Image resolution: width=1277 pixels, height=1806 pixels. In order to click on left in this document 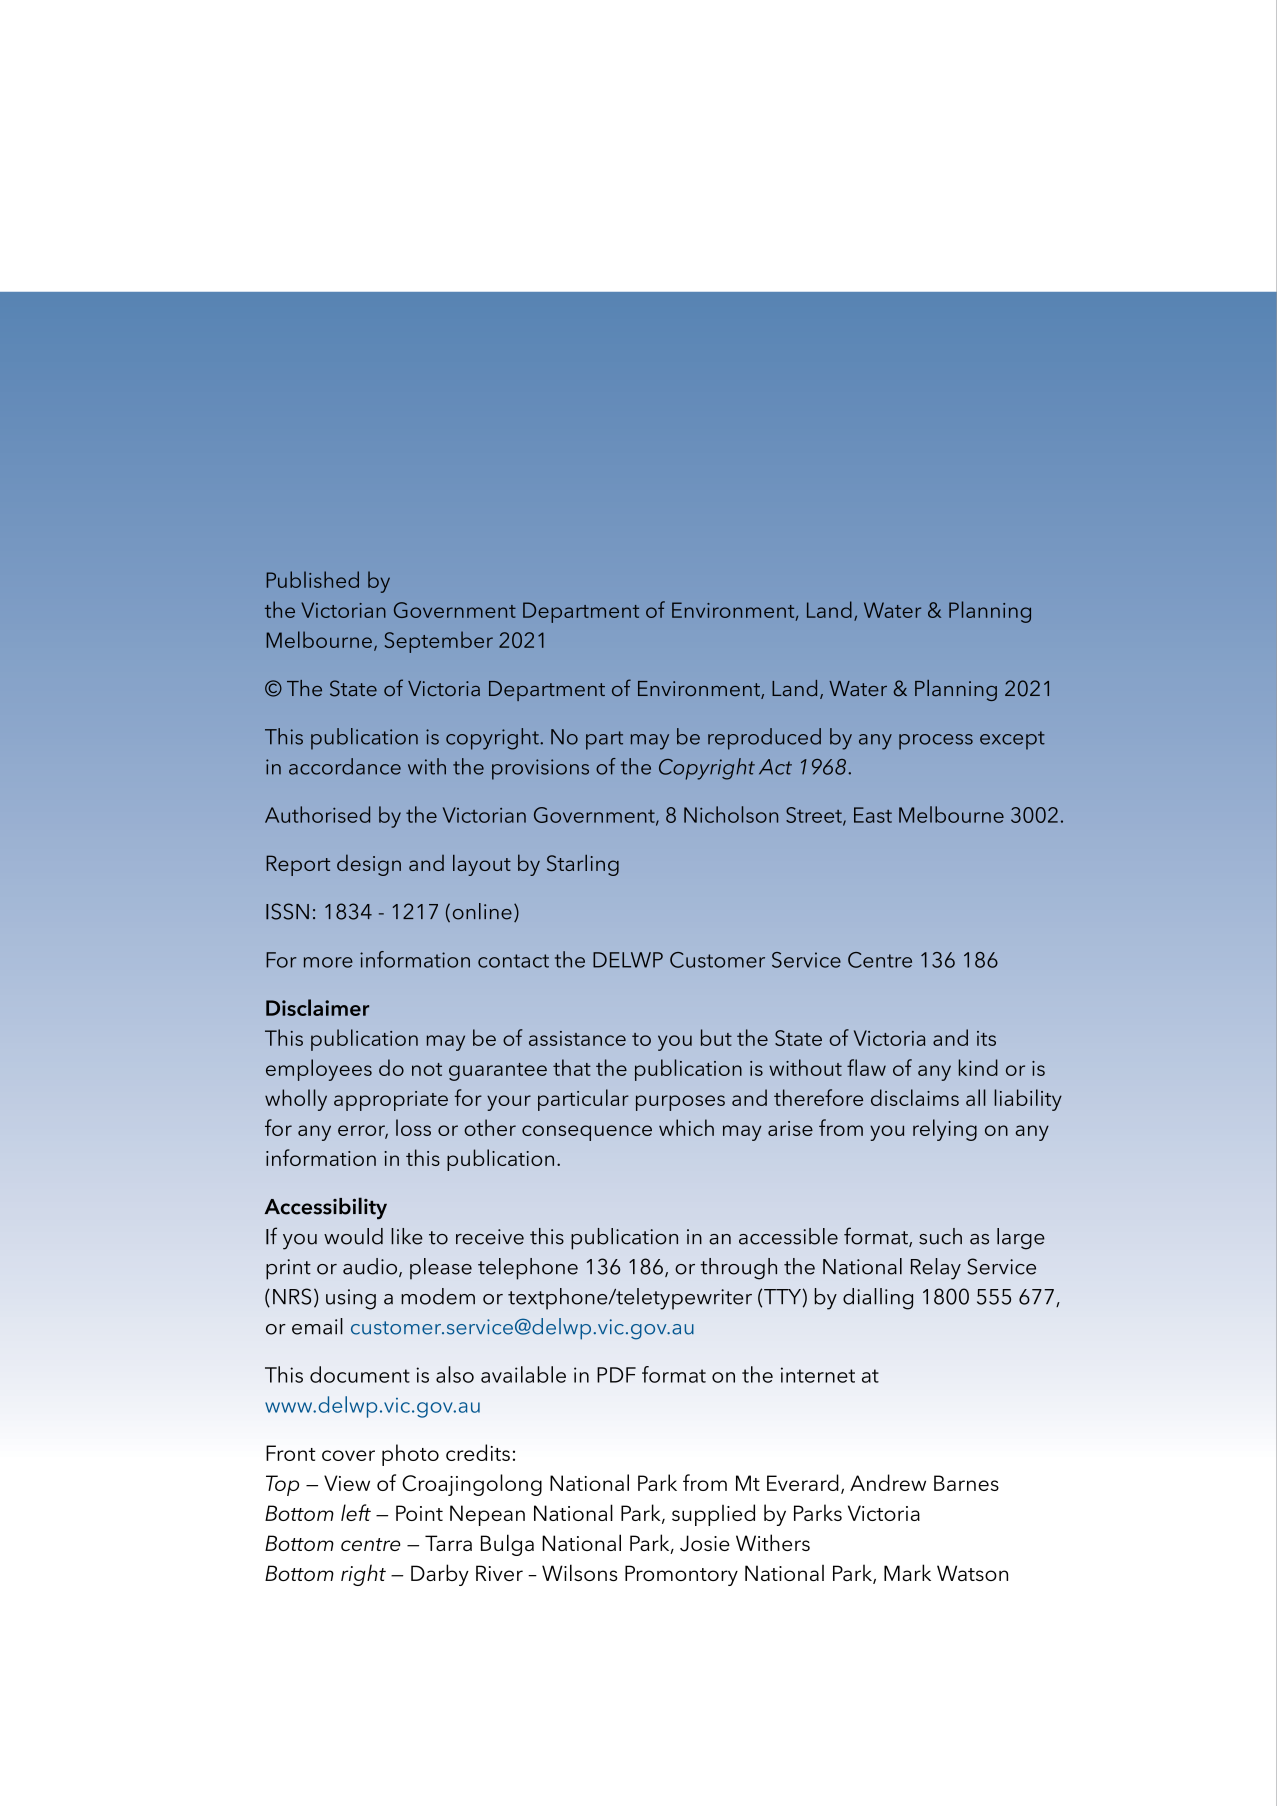, I will do `click(356, 1512)`.
